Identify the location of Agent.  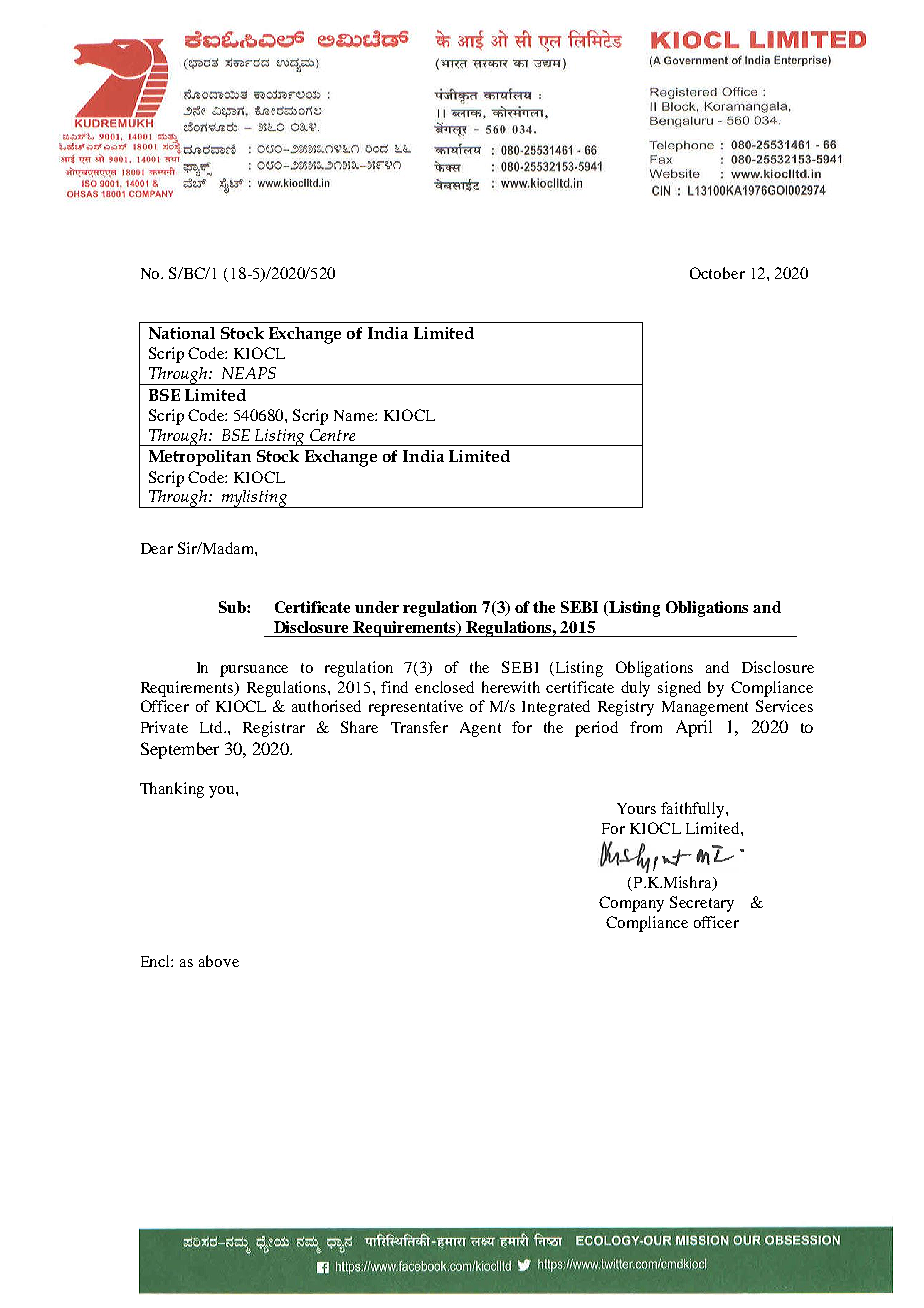
(480, 729).
